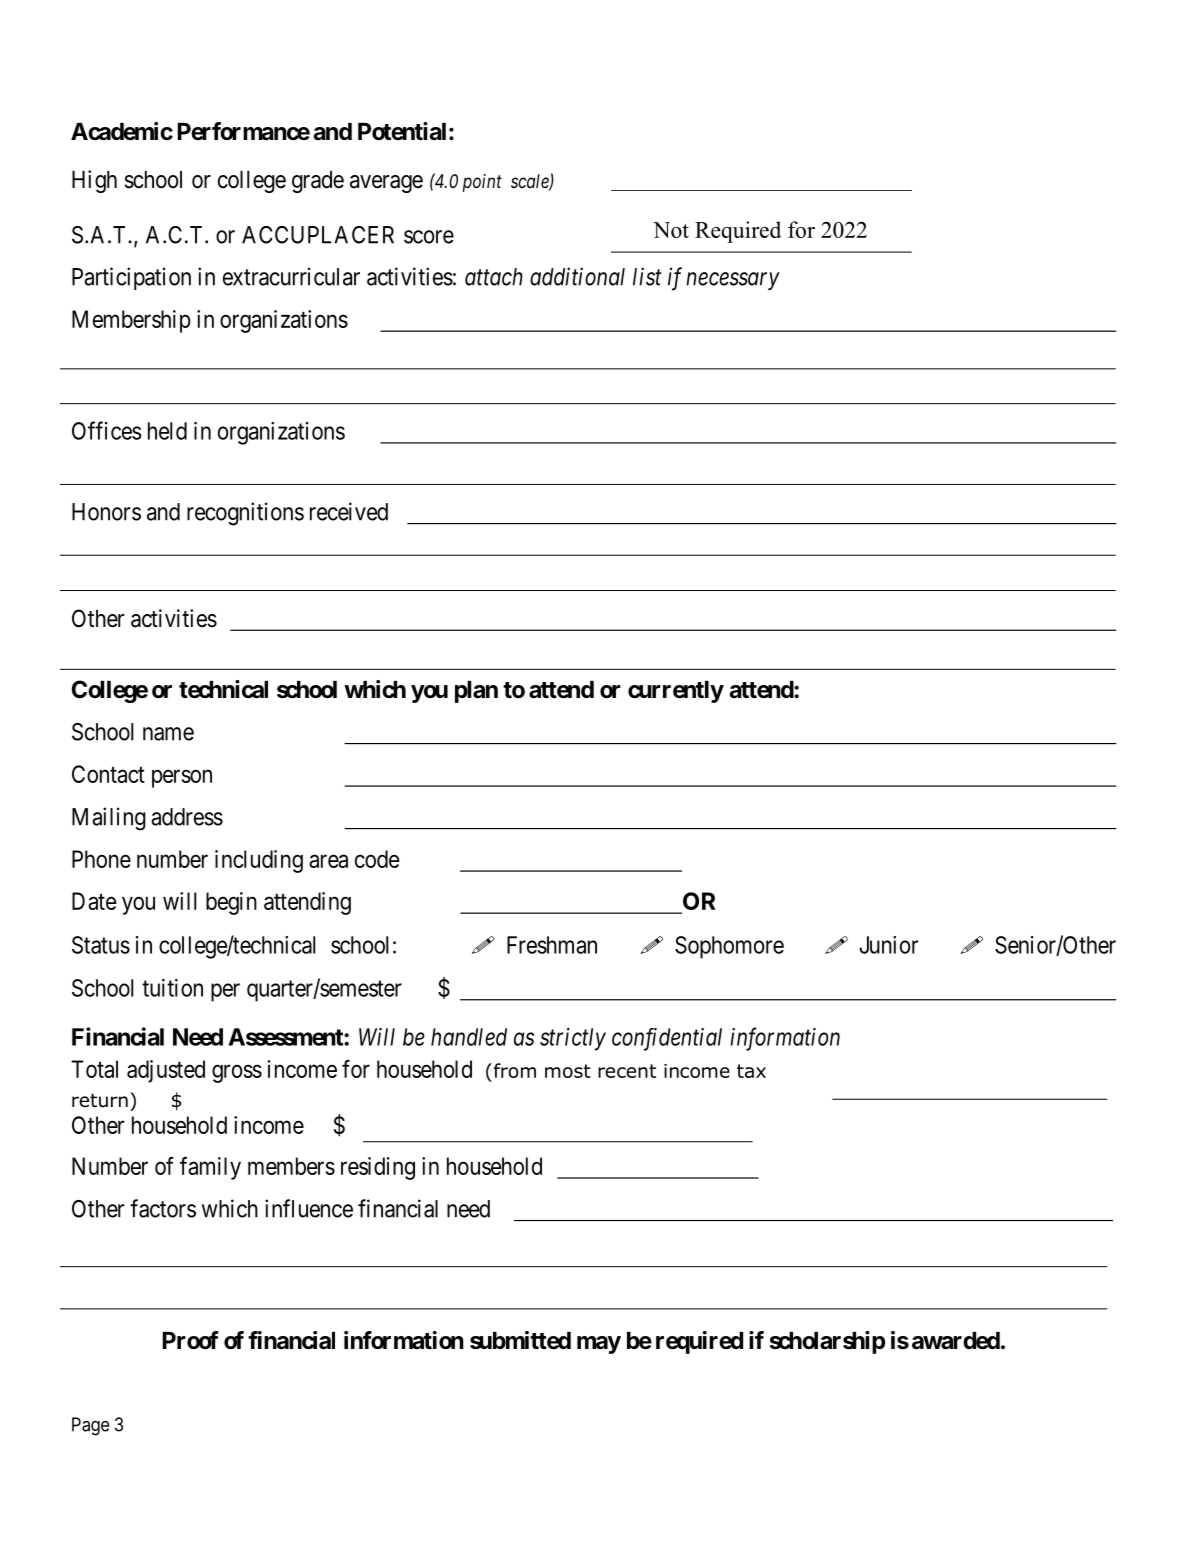  What do you see at coordinates (191, 1340) in the screenshot?
I see `Proof` at bounding box center [191, 1340].
